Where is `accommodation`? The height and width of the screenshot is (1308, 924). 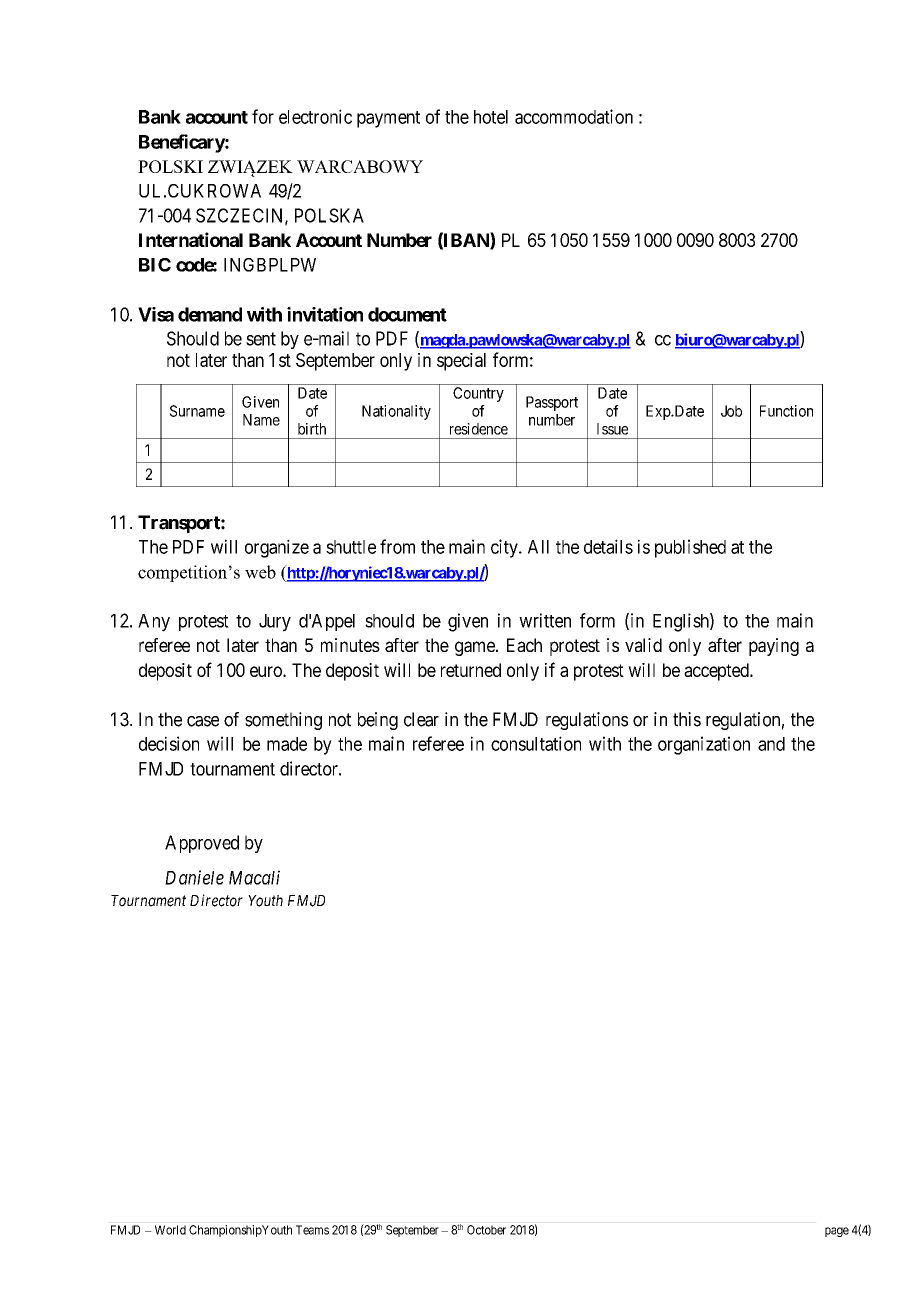
accommodation is located at coordinates (574, 116).
